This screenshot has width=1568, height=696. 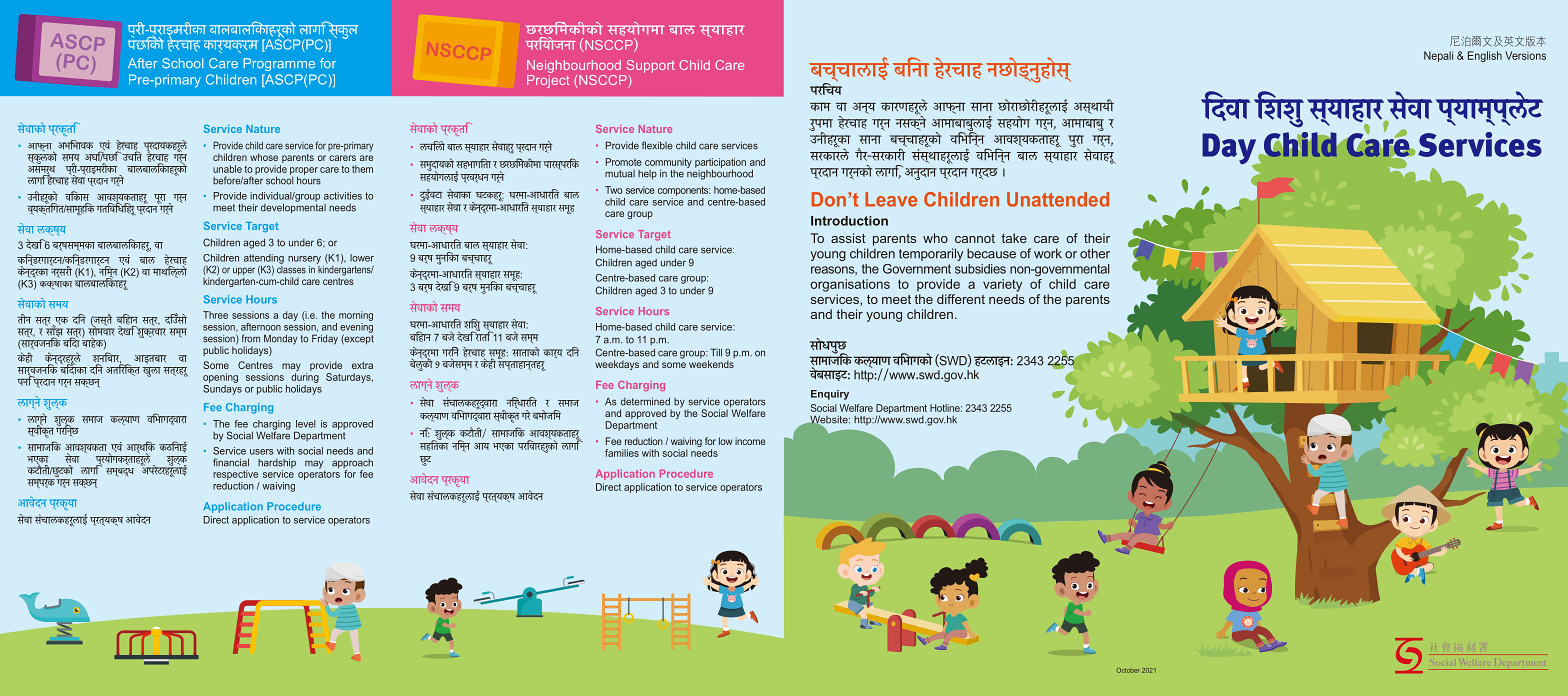 I want to click on Nepali, so click(x=1438, y=56).
